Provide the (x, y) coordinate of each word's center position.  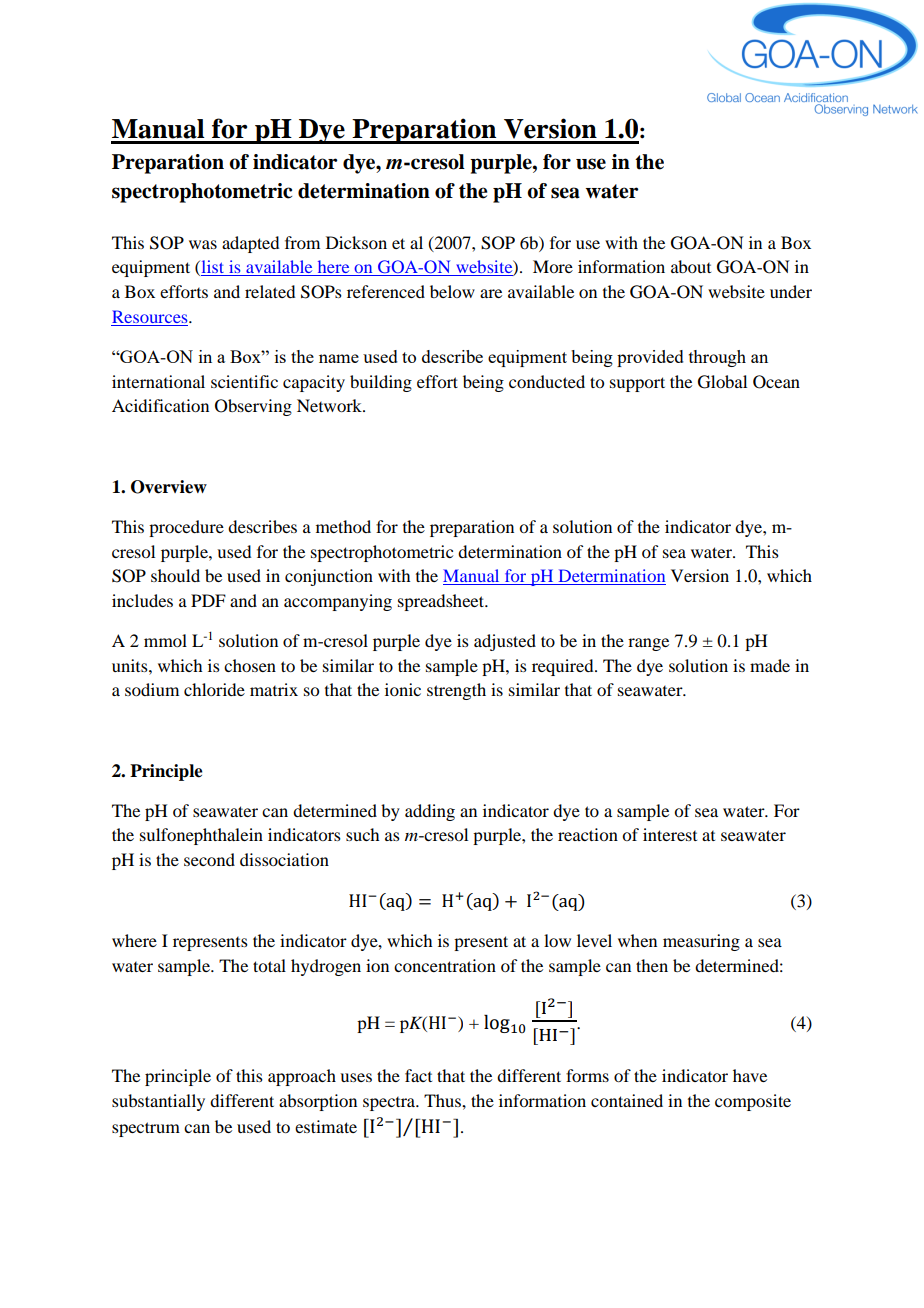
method (343, 526)
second (209, 859)
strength (456, 691)
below (452, 291)
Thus (443, 1100)
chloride (214, 689)
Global (722, 382)
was (203, 244)
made (770, 665)
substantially (158, 1102)
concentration (445, 965)
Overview (169, 487)
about (691, 266)
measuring (701, 942)
